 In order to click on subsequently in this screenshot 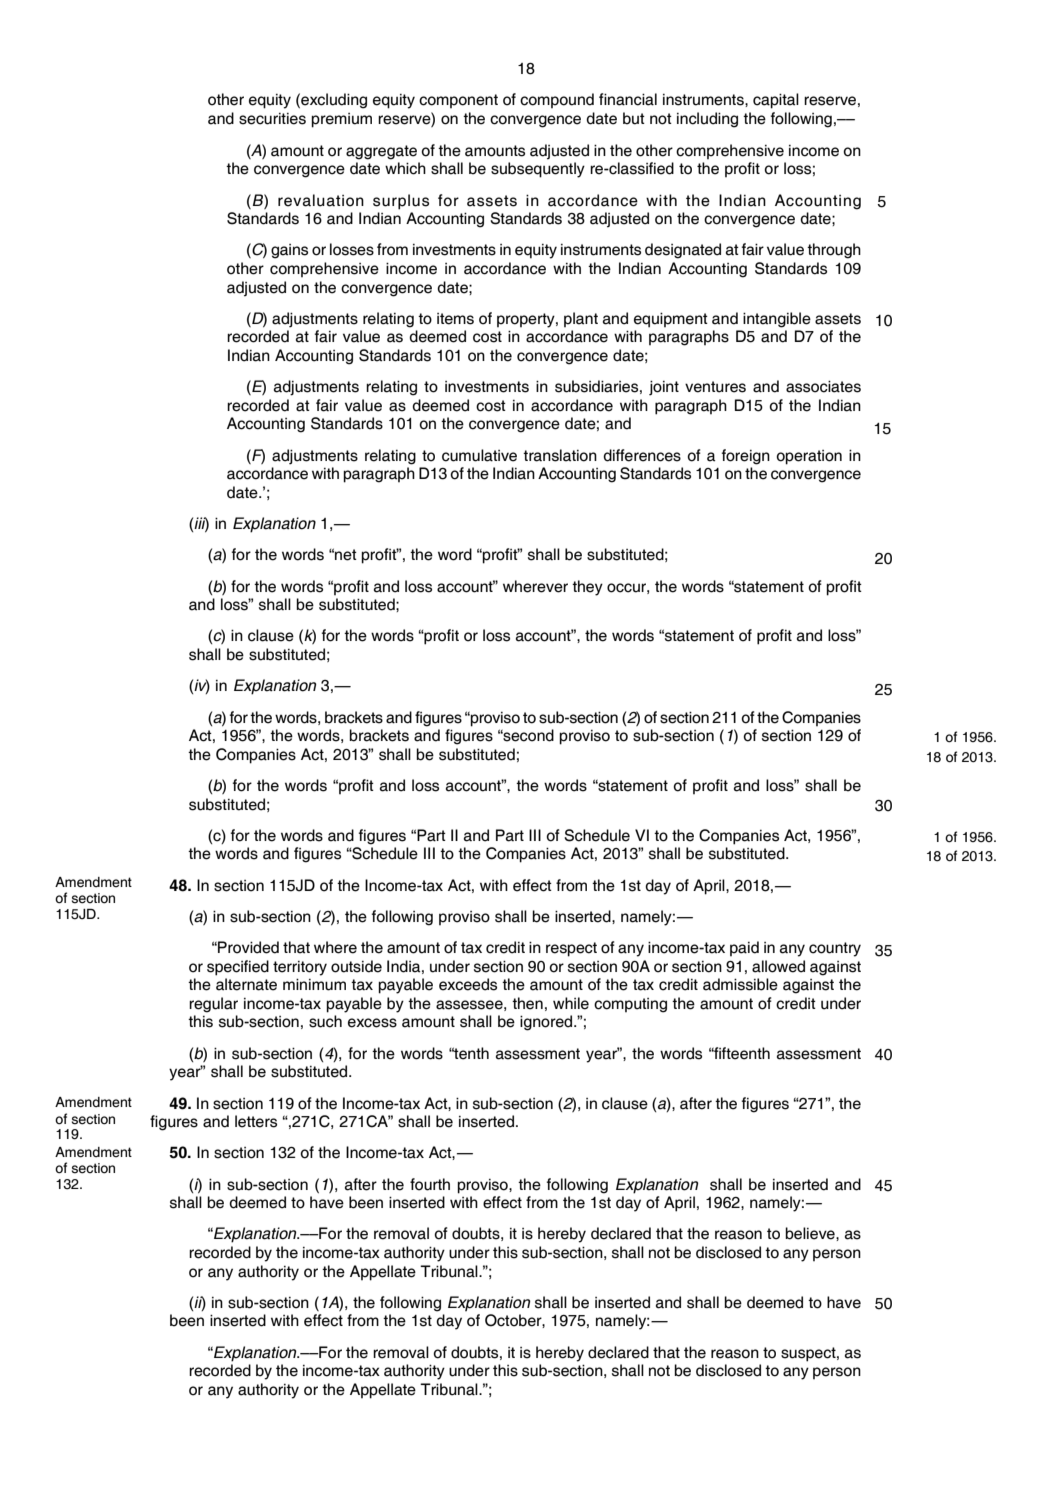, I will do `click(538, 170)`.
